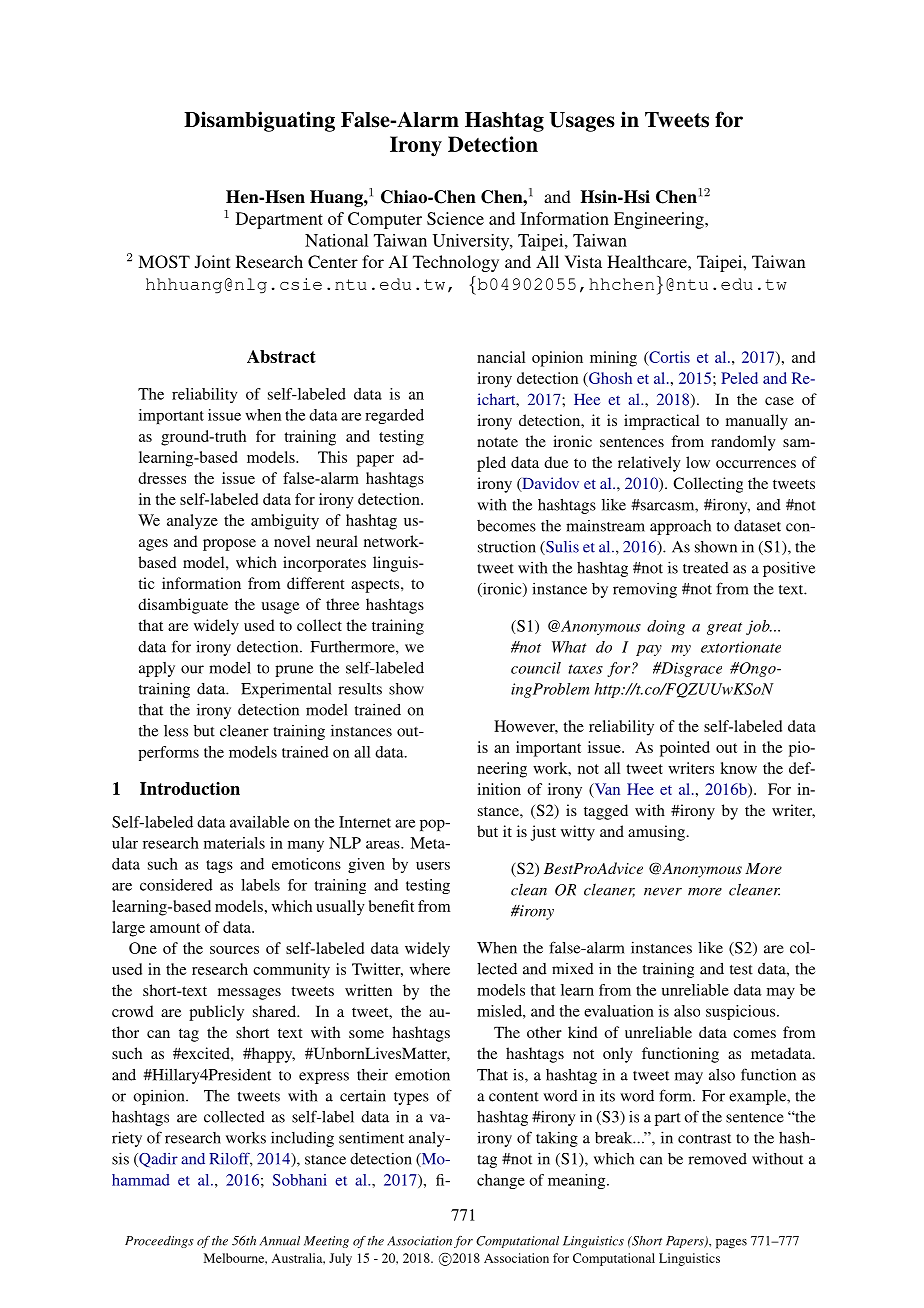  I want to click on Joint, so click(212, 262).
